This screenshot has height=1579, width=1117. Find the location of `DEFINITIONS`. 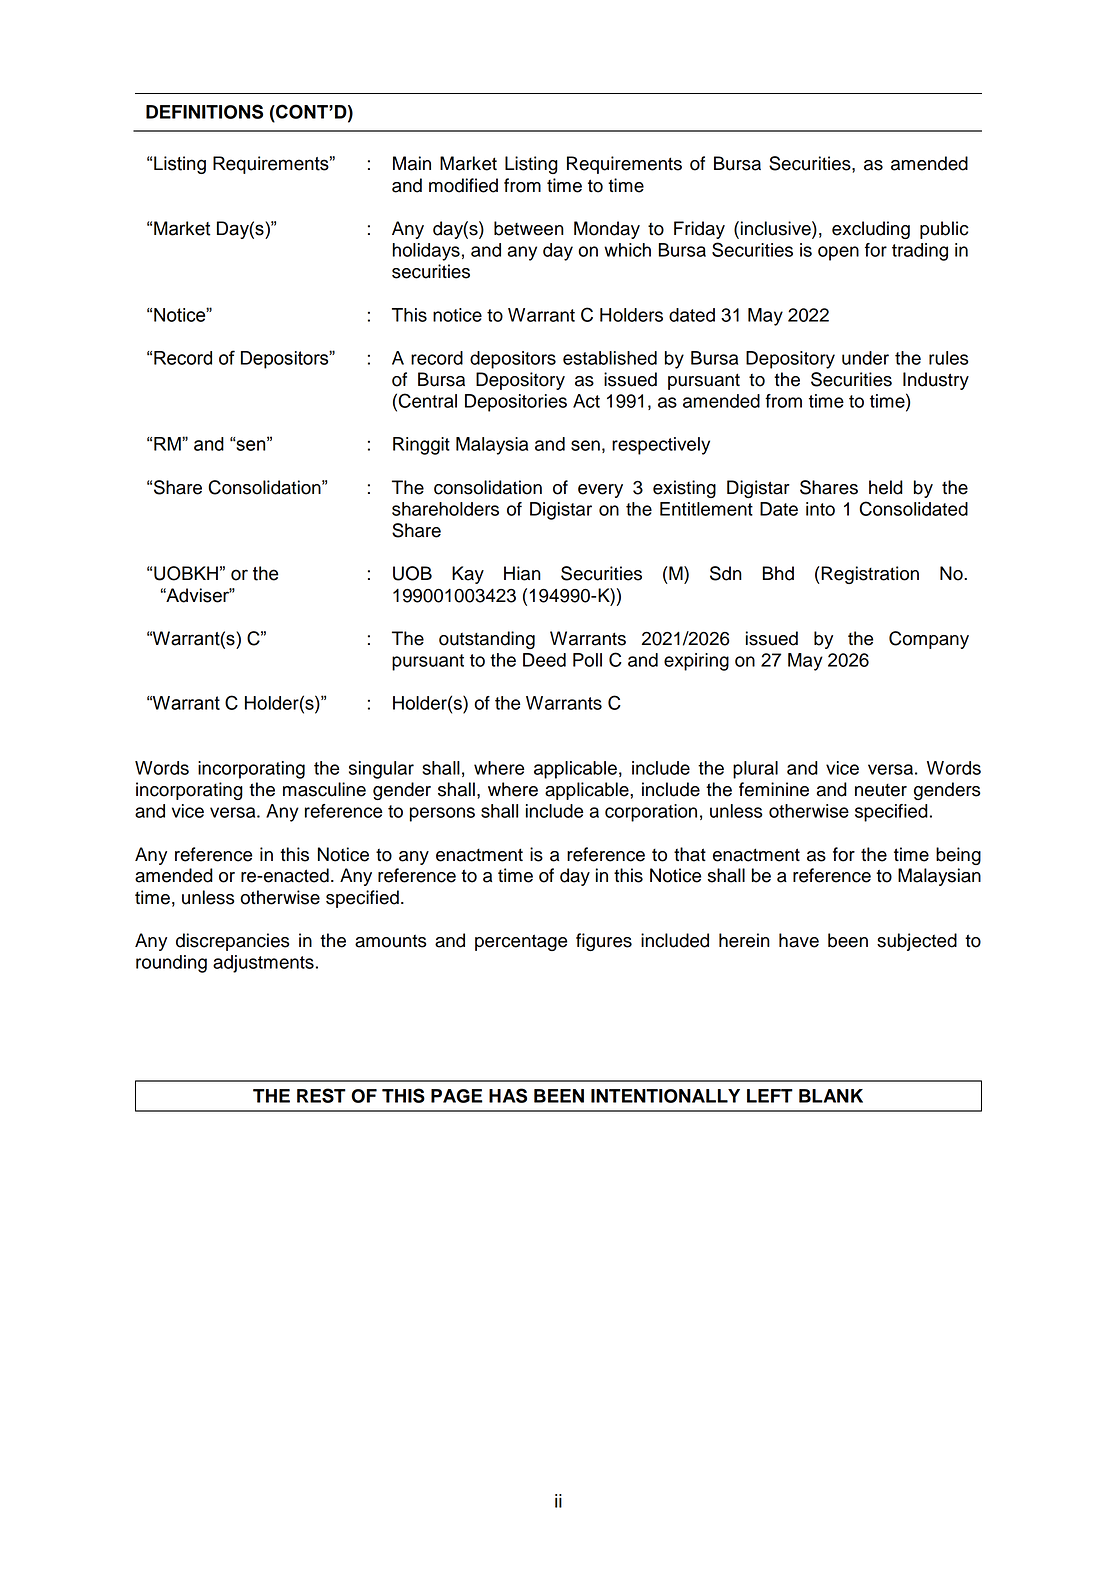

DEFINITIONS is located at coordinates (204, 111).
